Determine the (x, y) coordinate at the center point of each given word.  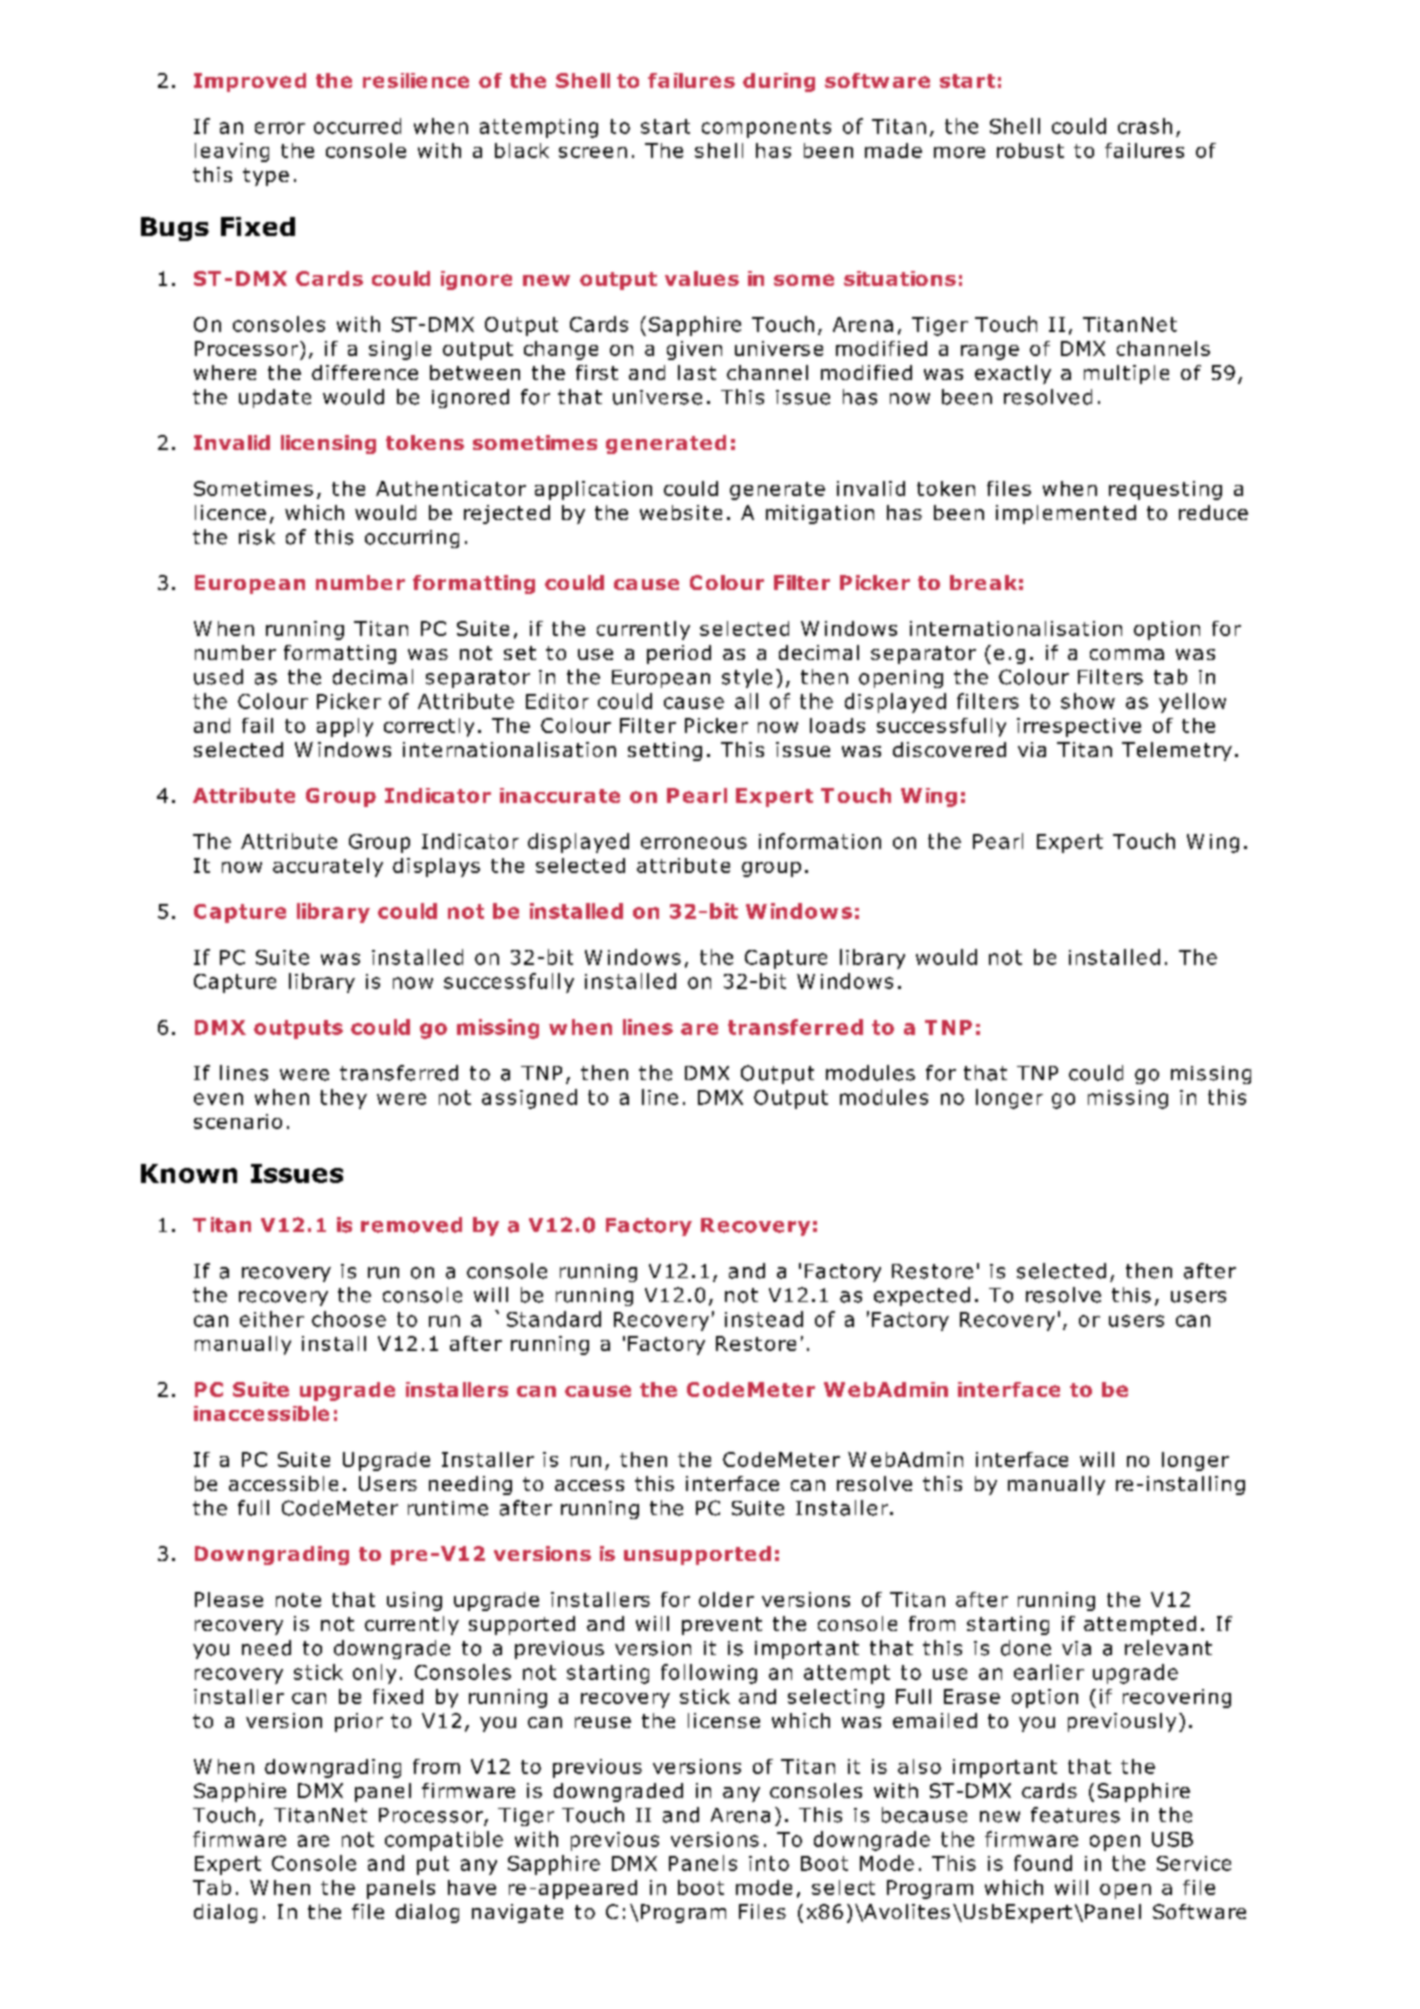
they (343, 1099)
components (766, 128)
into (769, 1863)
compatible (444, 1841)
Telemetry (1177, 751)
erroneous (694, 843)
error (280, 128)
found (1043, 1863)
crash (1145, 126)
